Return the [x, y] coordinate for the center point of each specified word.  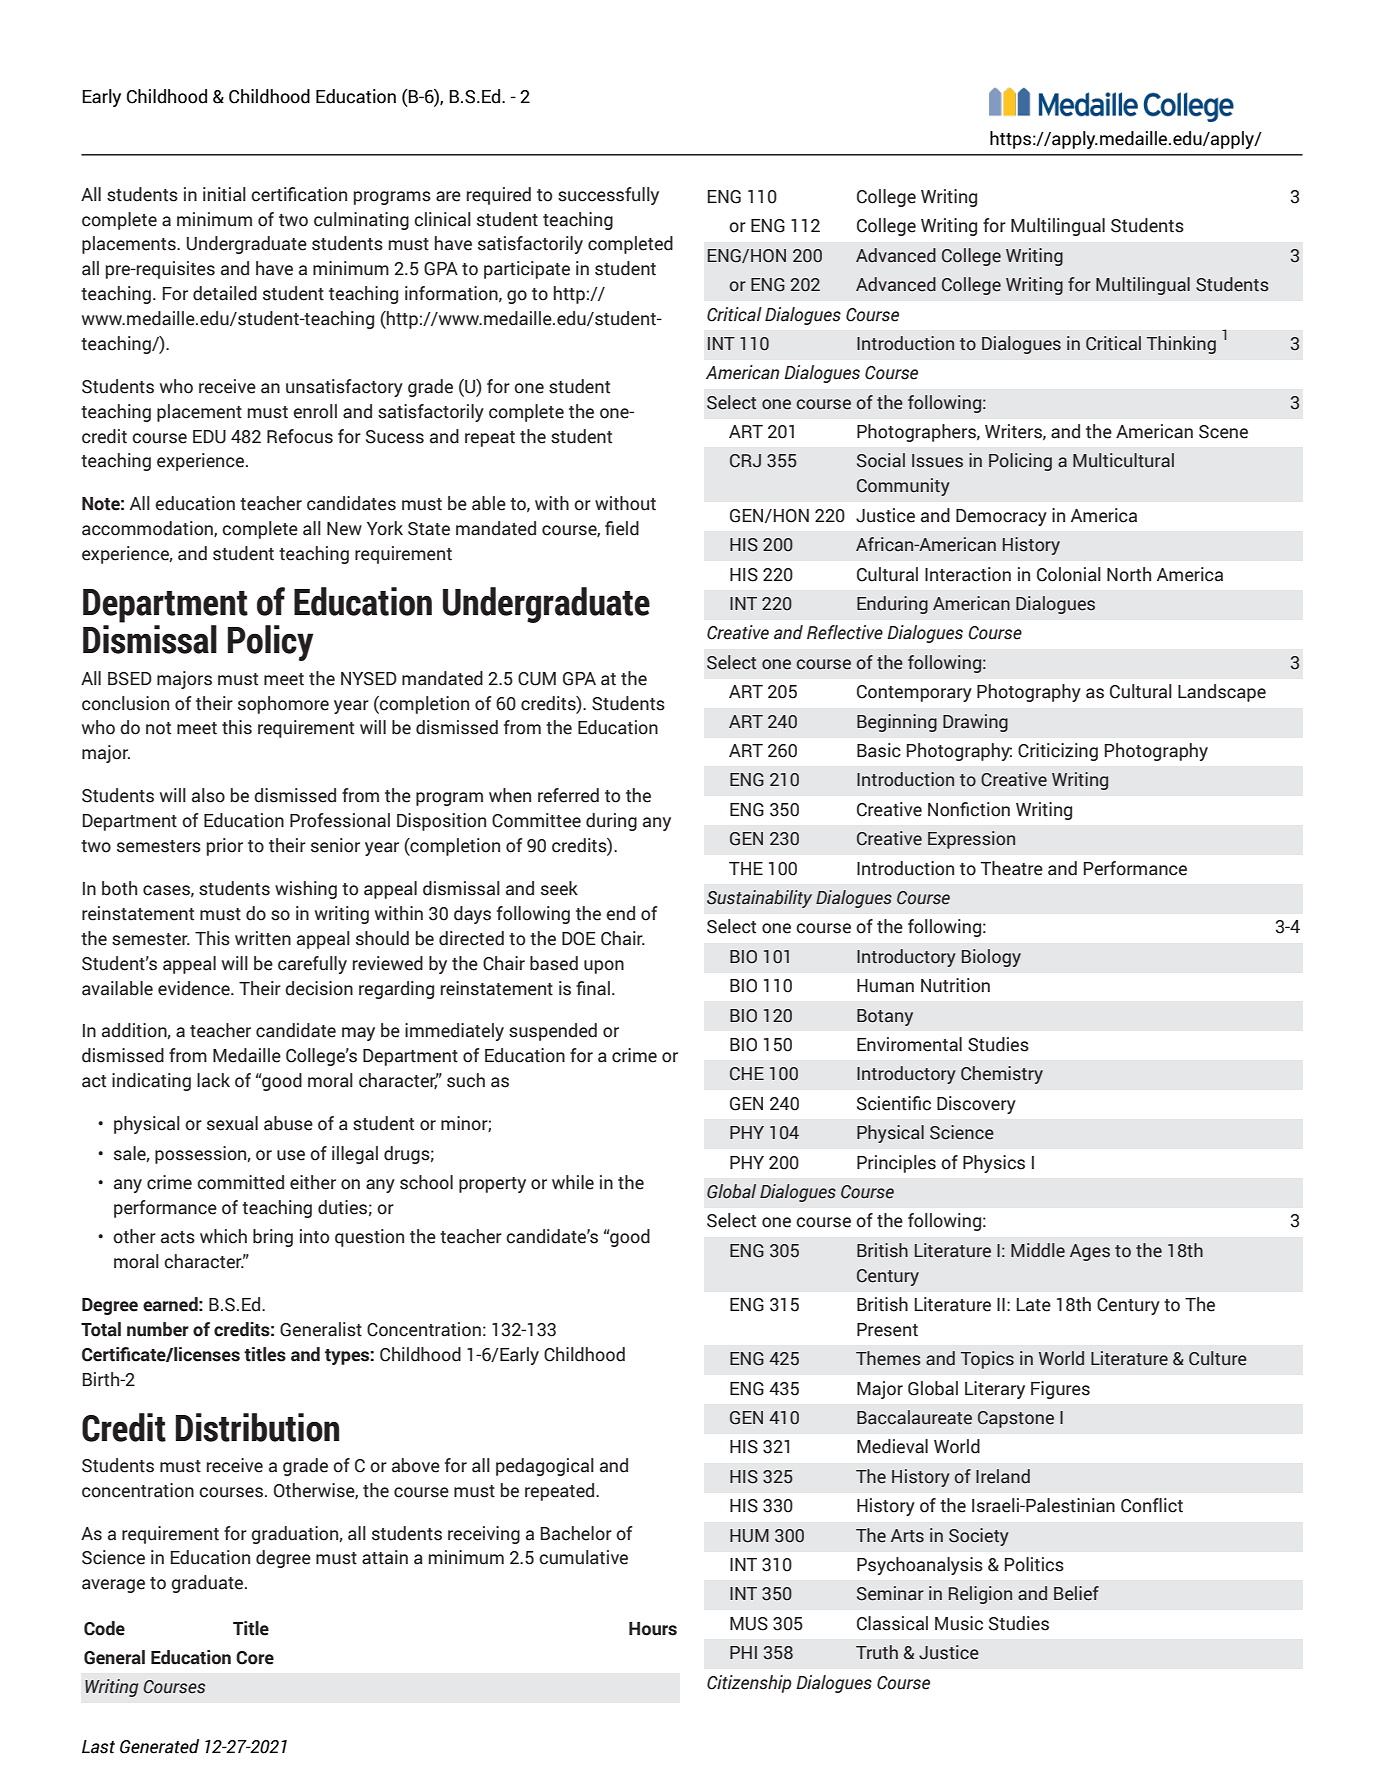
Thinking [1181, 345]
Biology [991, 958]
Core [255, 1658]
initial [224, 194]
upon [604, 967]
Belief [1076, 1593]
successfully [608, 196]
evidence [195, 988]
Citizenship [749, 1684]
